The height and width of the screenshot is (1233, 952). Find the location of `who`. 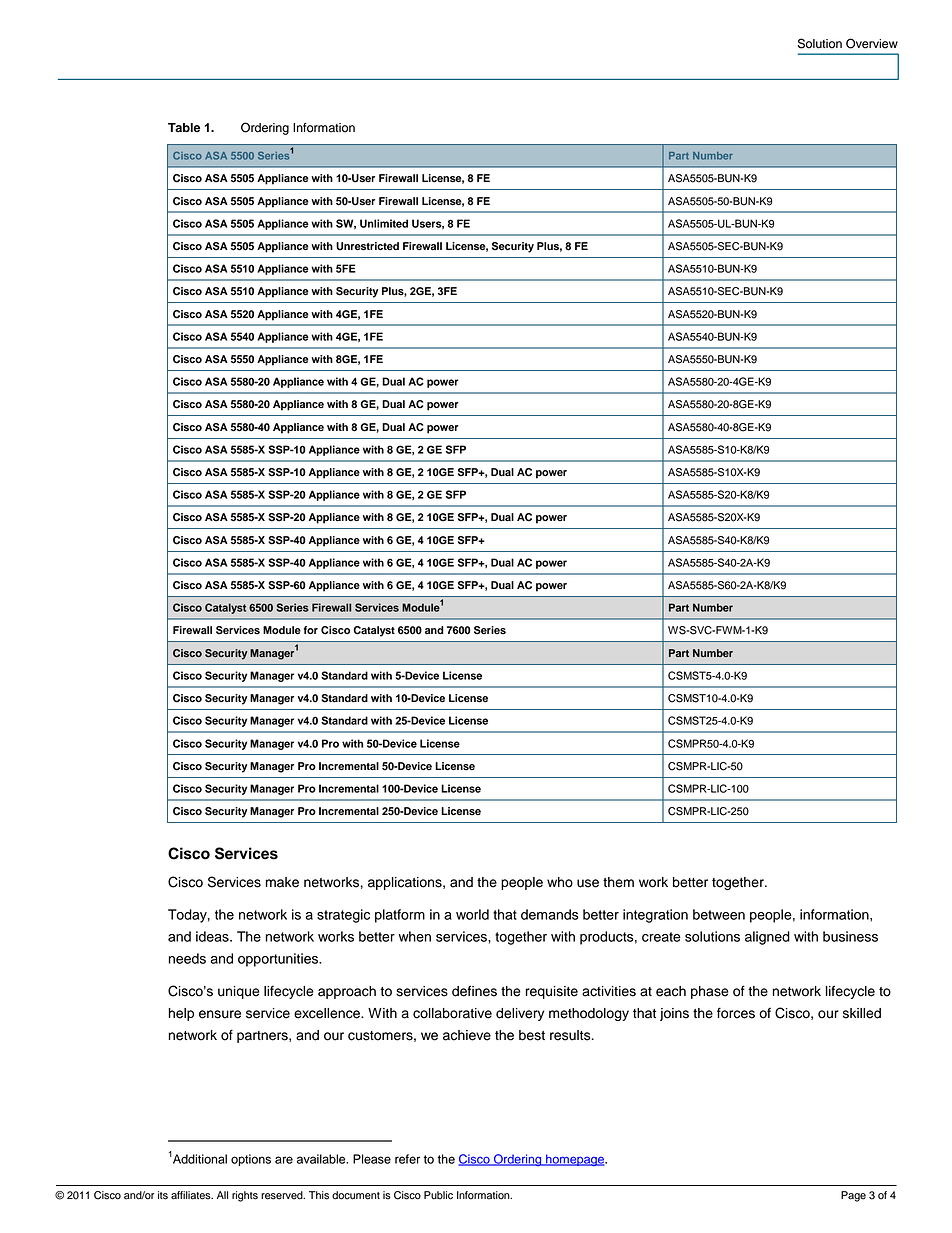

who is located at coordinates (560, 882).
